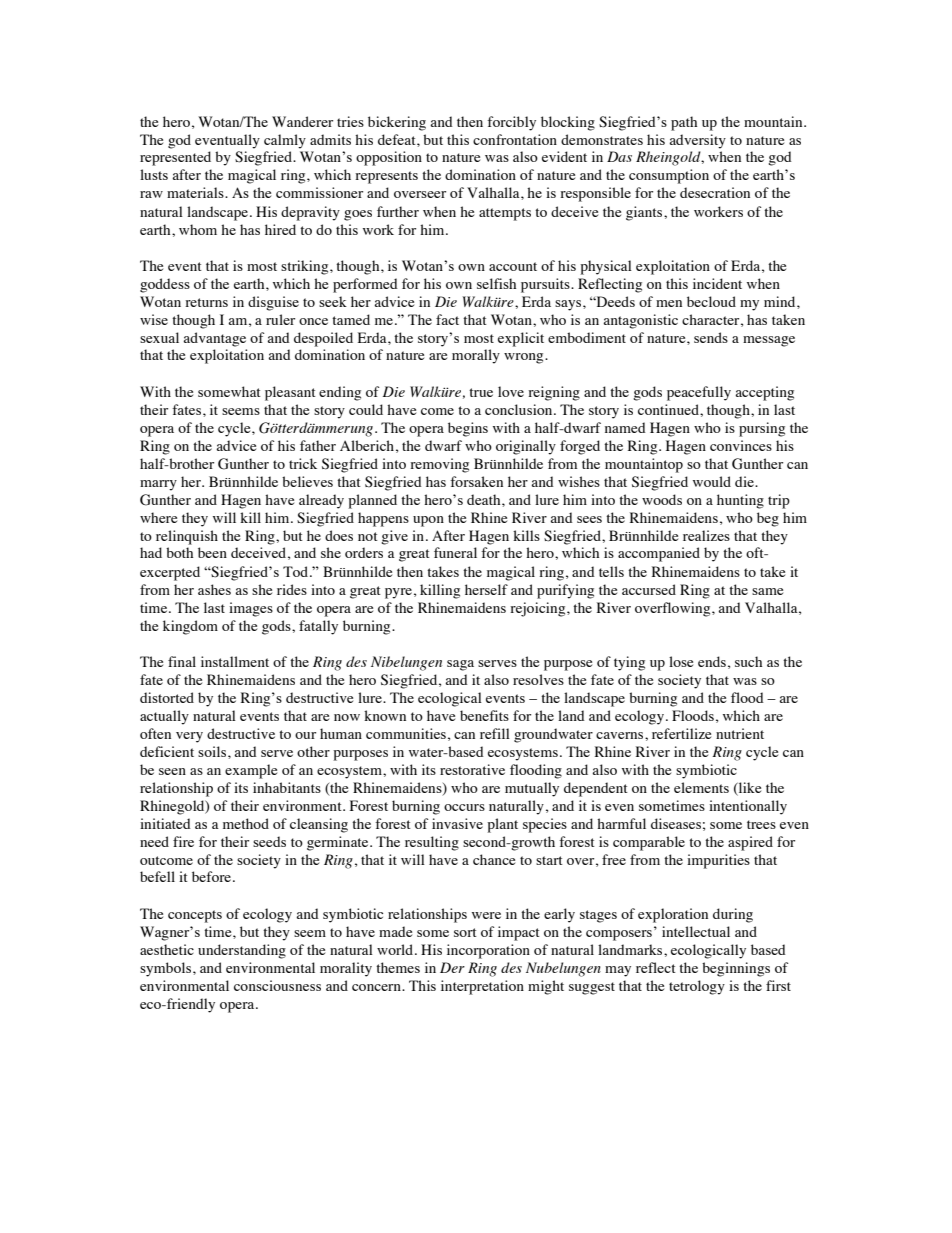  What do you see at coordinates (460, 665) in the screenshot?
I see `saga` at bounding box center [460, 665].
